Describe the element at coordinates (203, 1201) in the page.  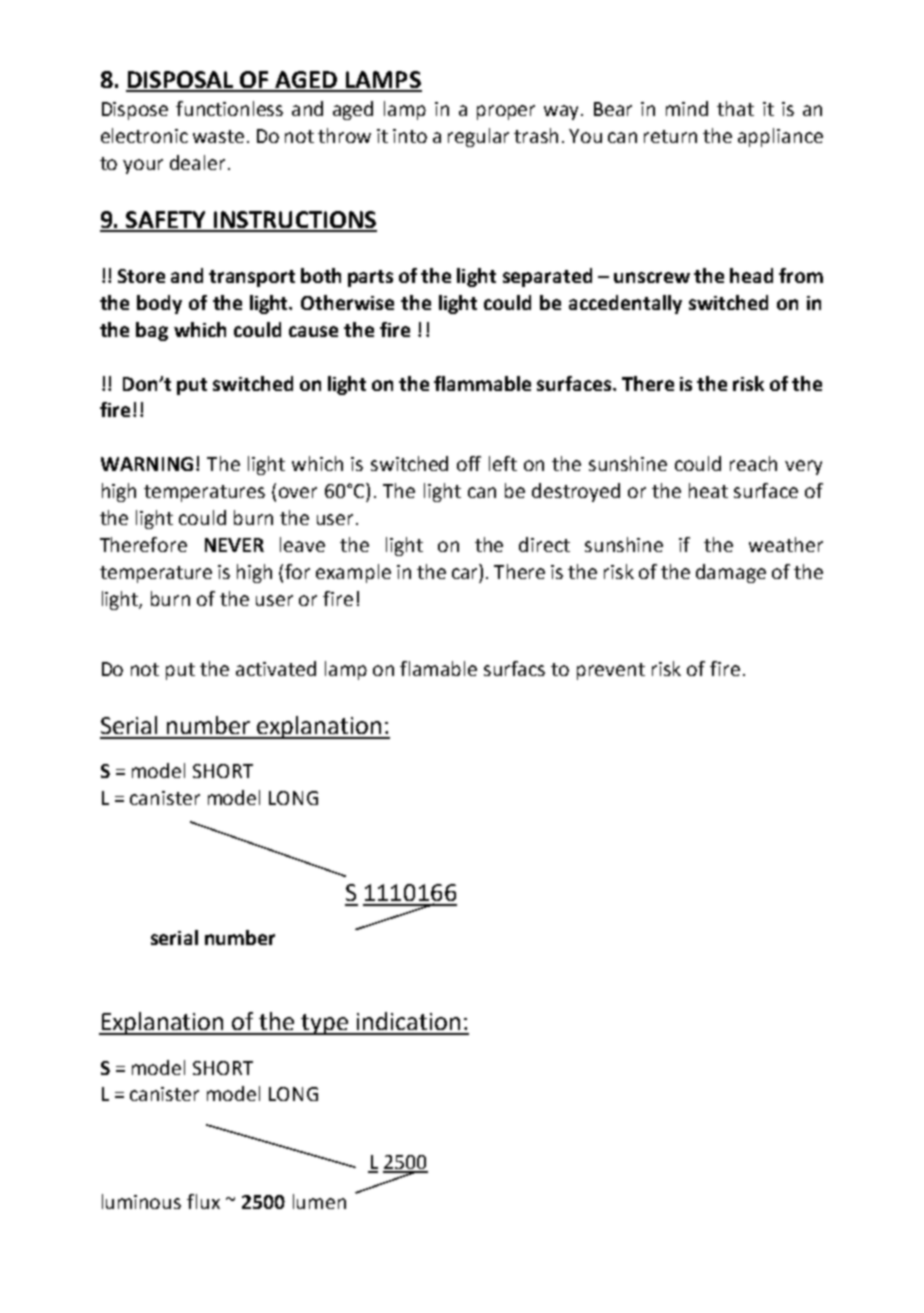
I see `flux` at that location.
